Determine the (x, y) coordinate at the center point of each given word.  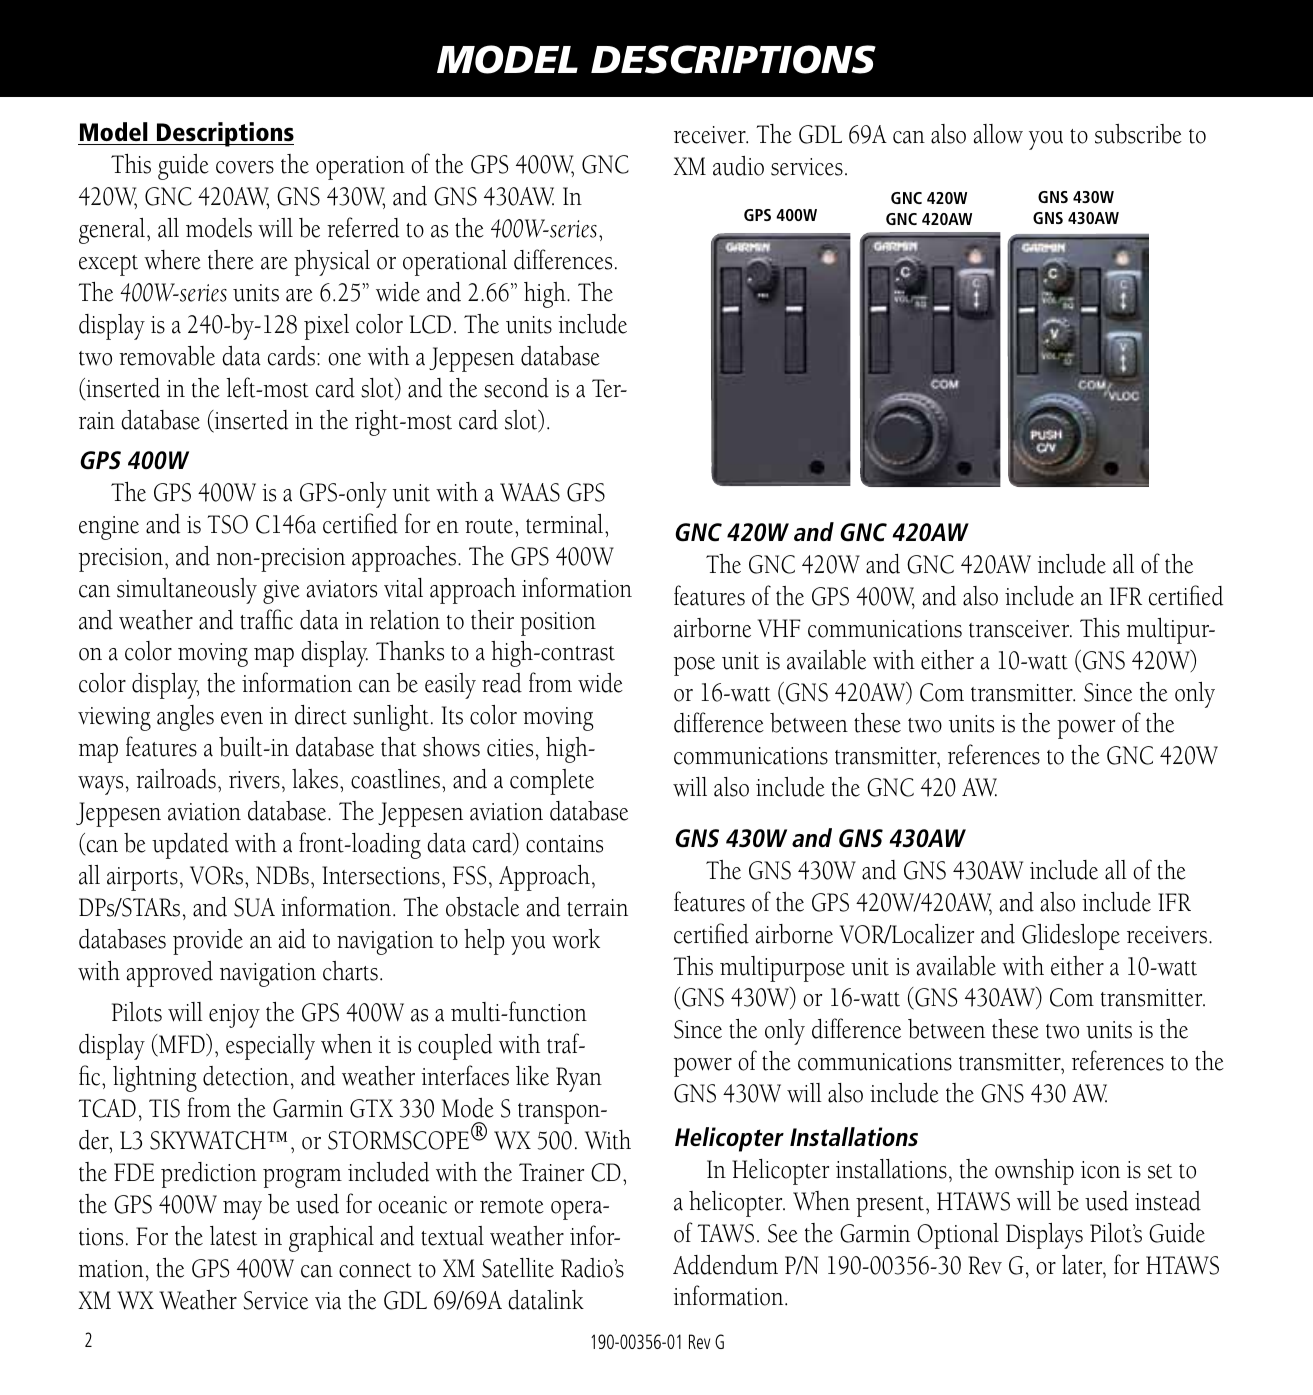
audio (738, 166)
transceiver (1020, 629)
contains (564, 844)
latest (233, 1236)
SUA (254, 907)
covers (245, 167)
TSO (227, 524)
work (576, 939)
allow (998, 134)
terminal (566, 524)
